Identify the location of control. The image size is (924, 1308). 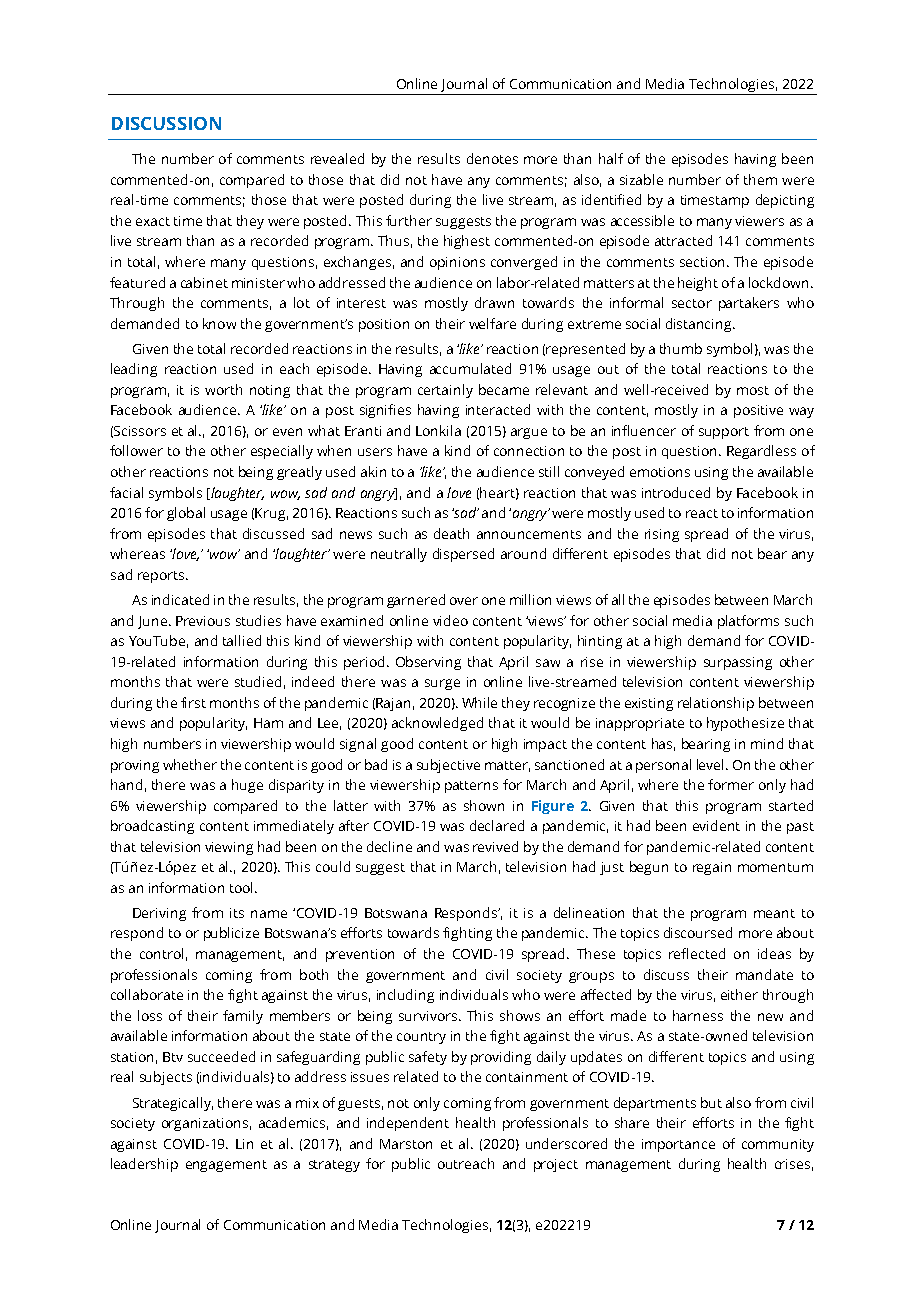
(161, 953).
